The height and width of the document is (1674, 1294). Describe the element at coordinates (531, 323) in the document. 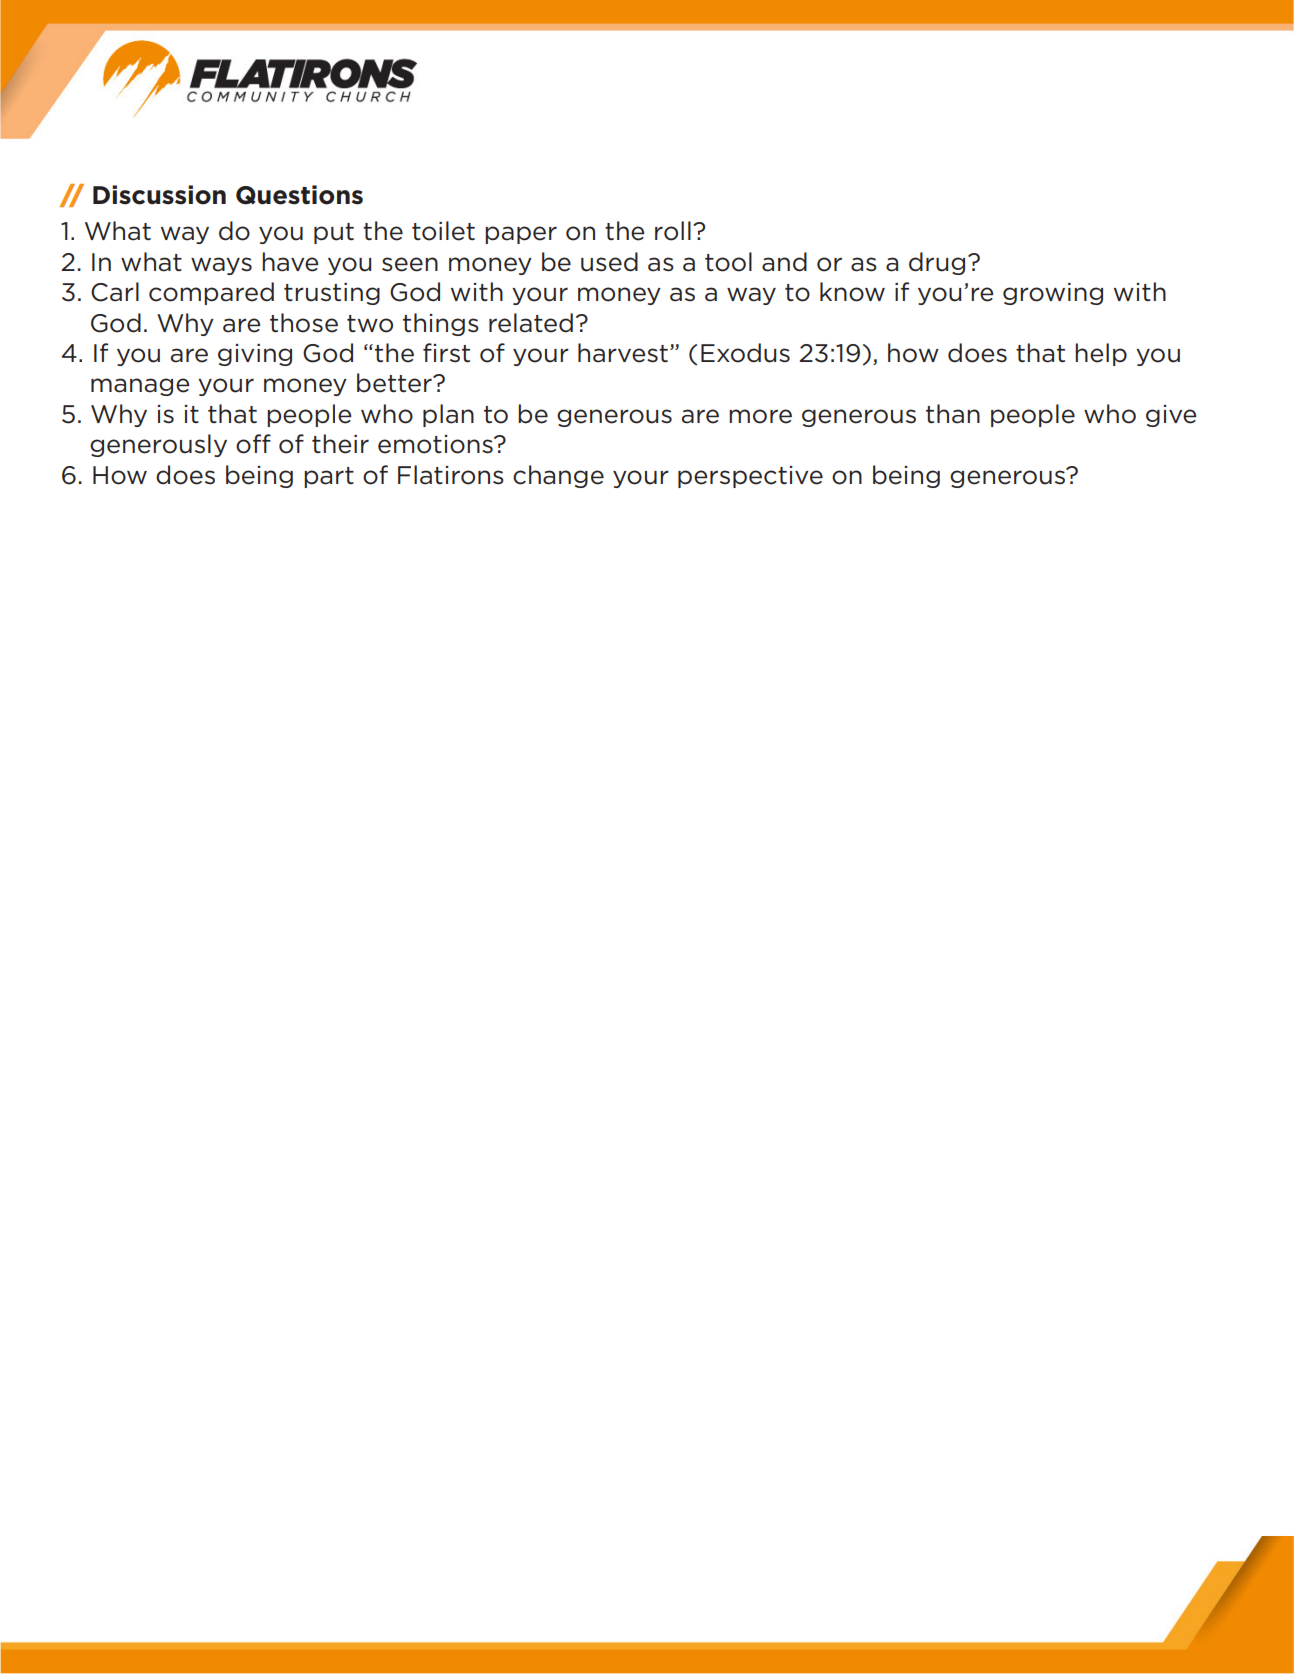

I see `related` at that location.
